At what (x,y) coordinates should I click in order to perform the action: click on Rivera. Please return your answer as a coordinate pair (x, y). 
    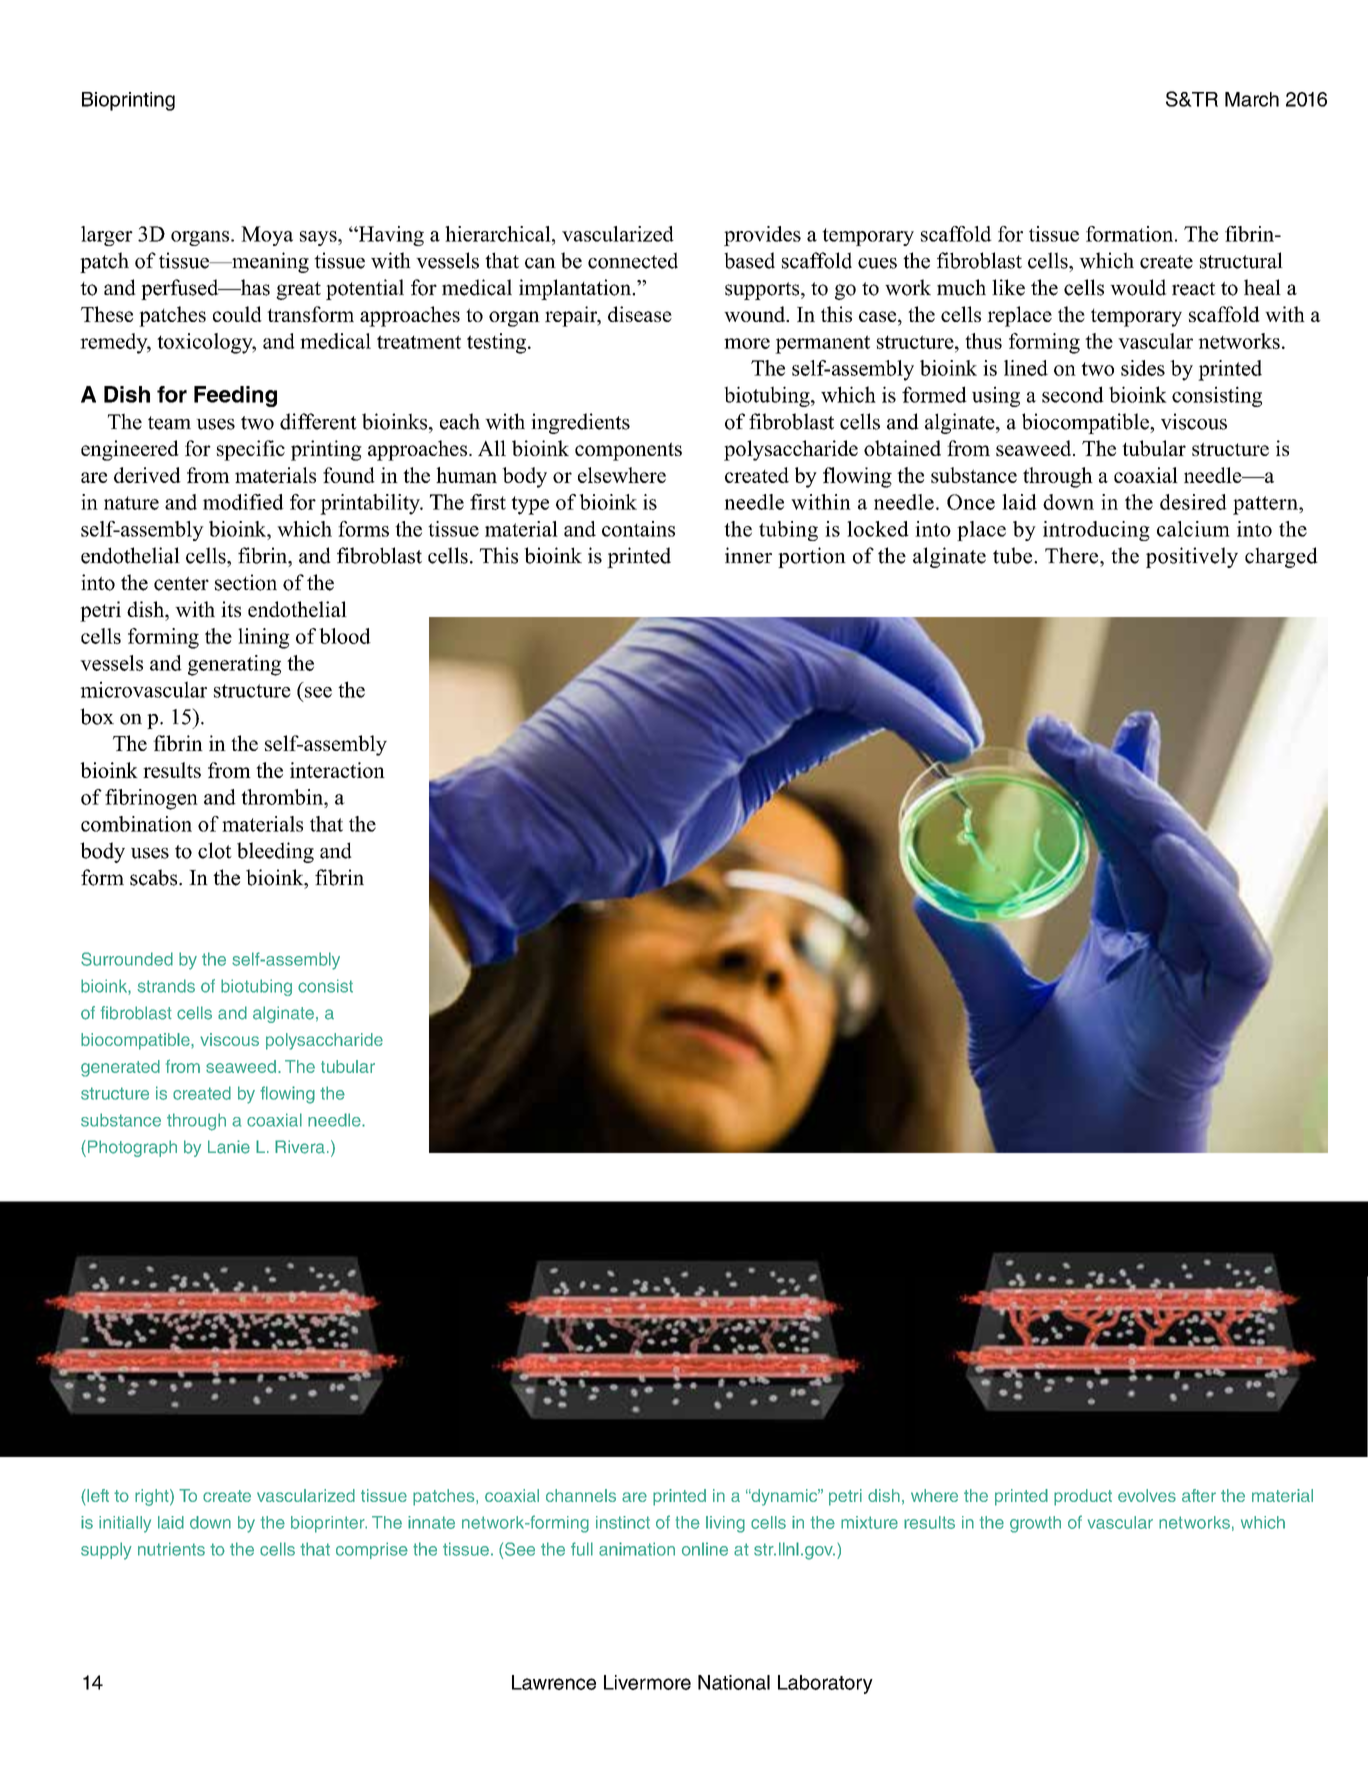
    Looking at the image, I should click on (300, 1147).
